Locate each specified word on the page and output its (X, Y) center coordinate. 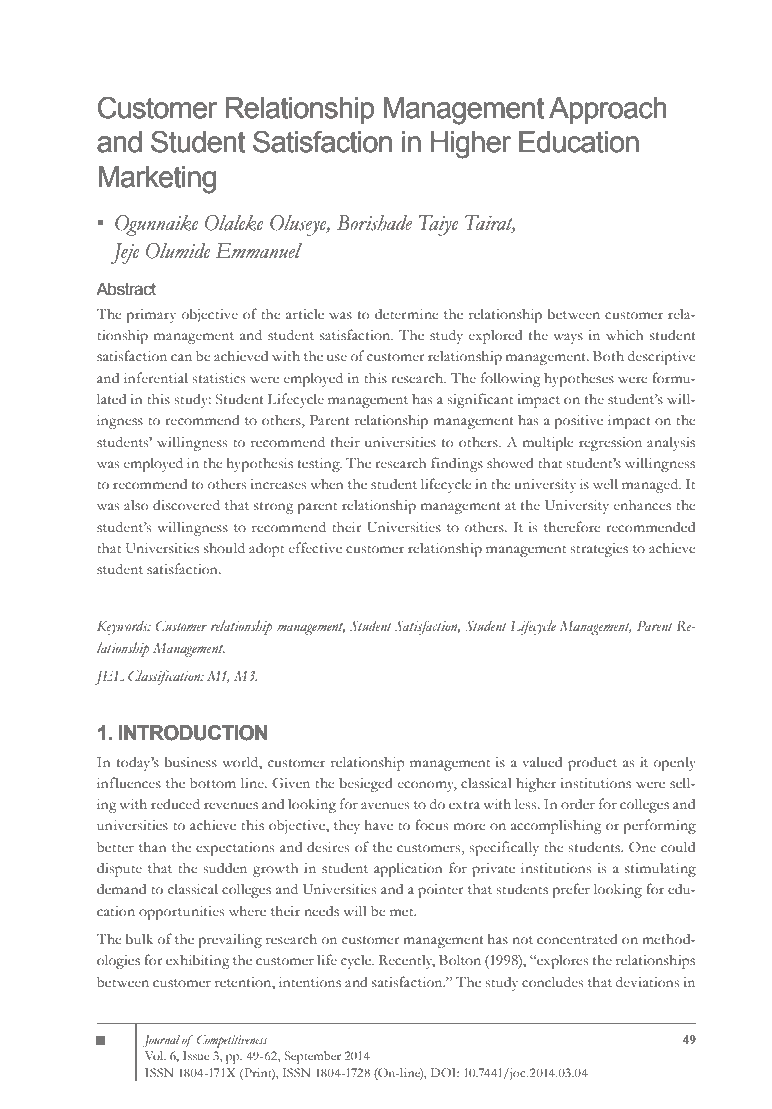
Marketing (157, 180)
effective (315, 548)
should (224, 548)
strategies (599, 549)
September (313, 1057)
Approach (608, 110)
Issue (196, 1055)
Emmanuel (258, 251)
